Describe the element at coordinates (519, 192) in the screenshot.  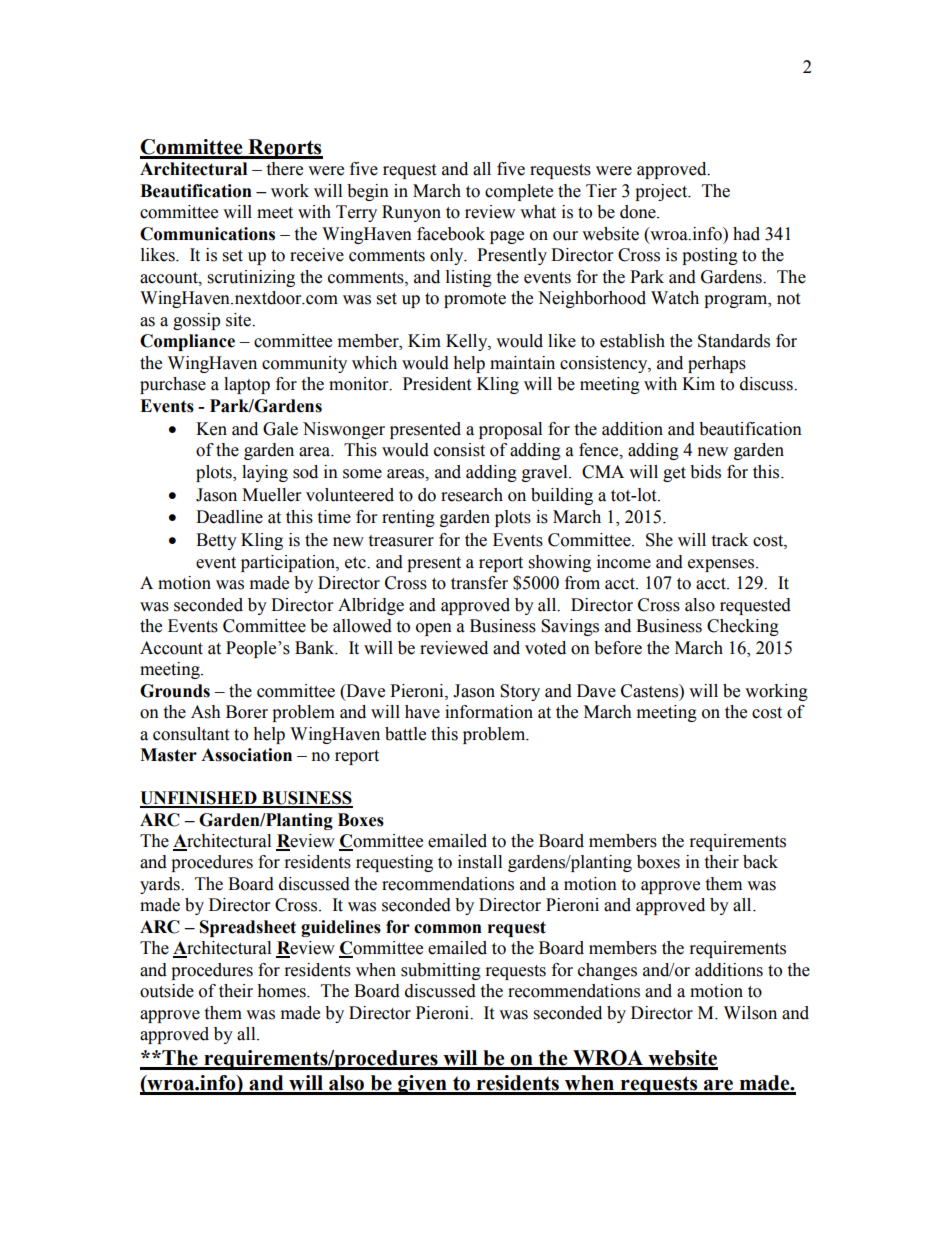
I see `complete` at that location.
